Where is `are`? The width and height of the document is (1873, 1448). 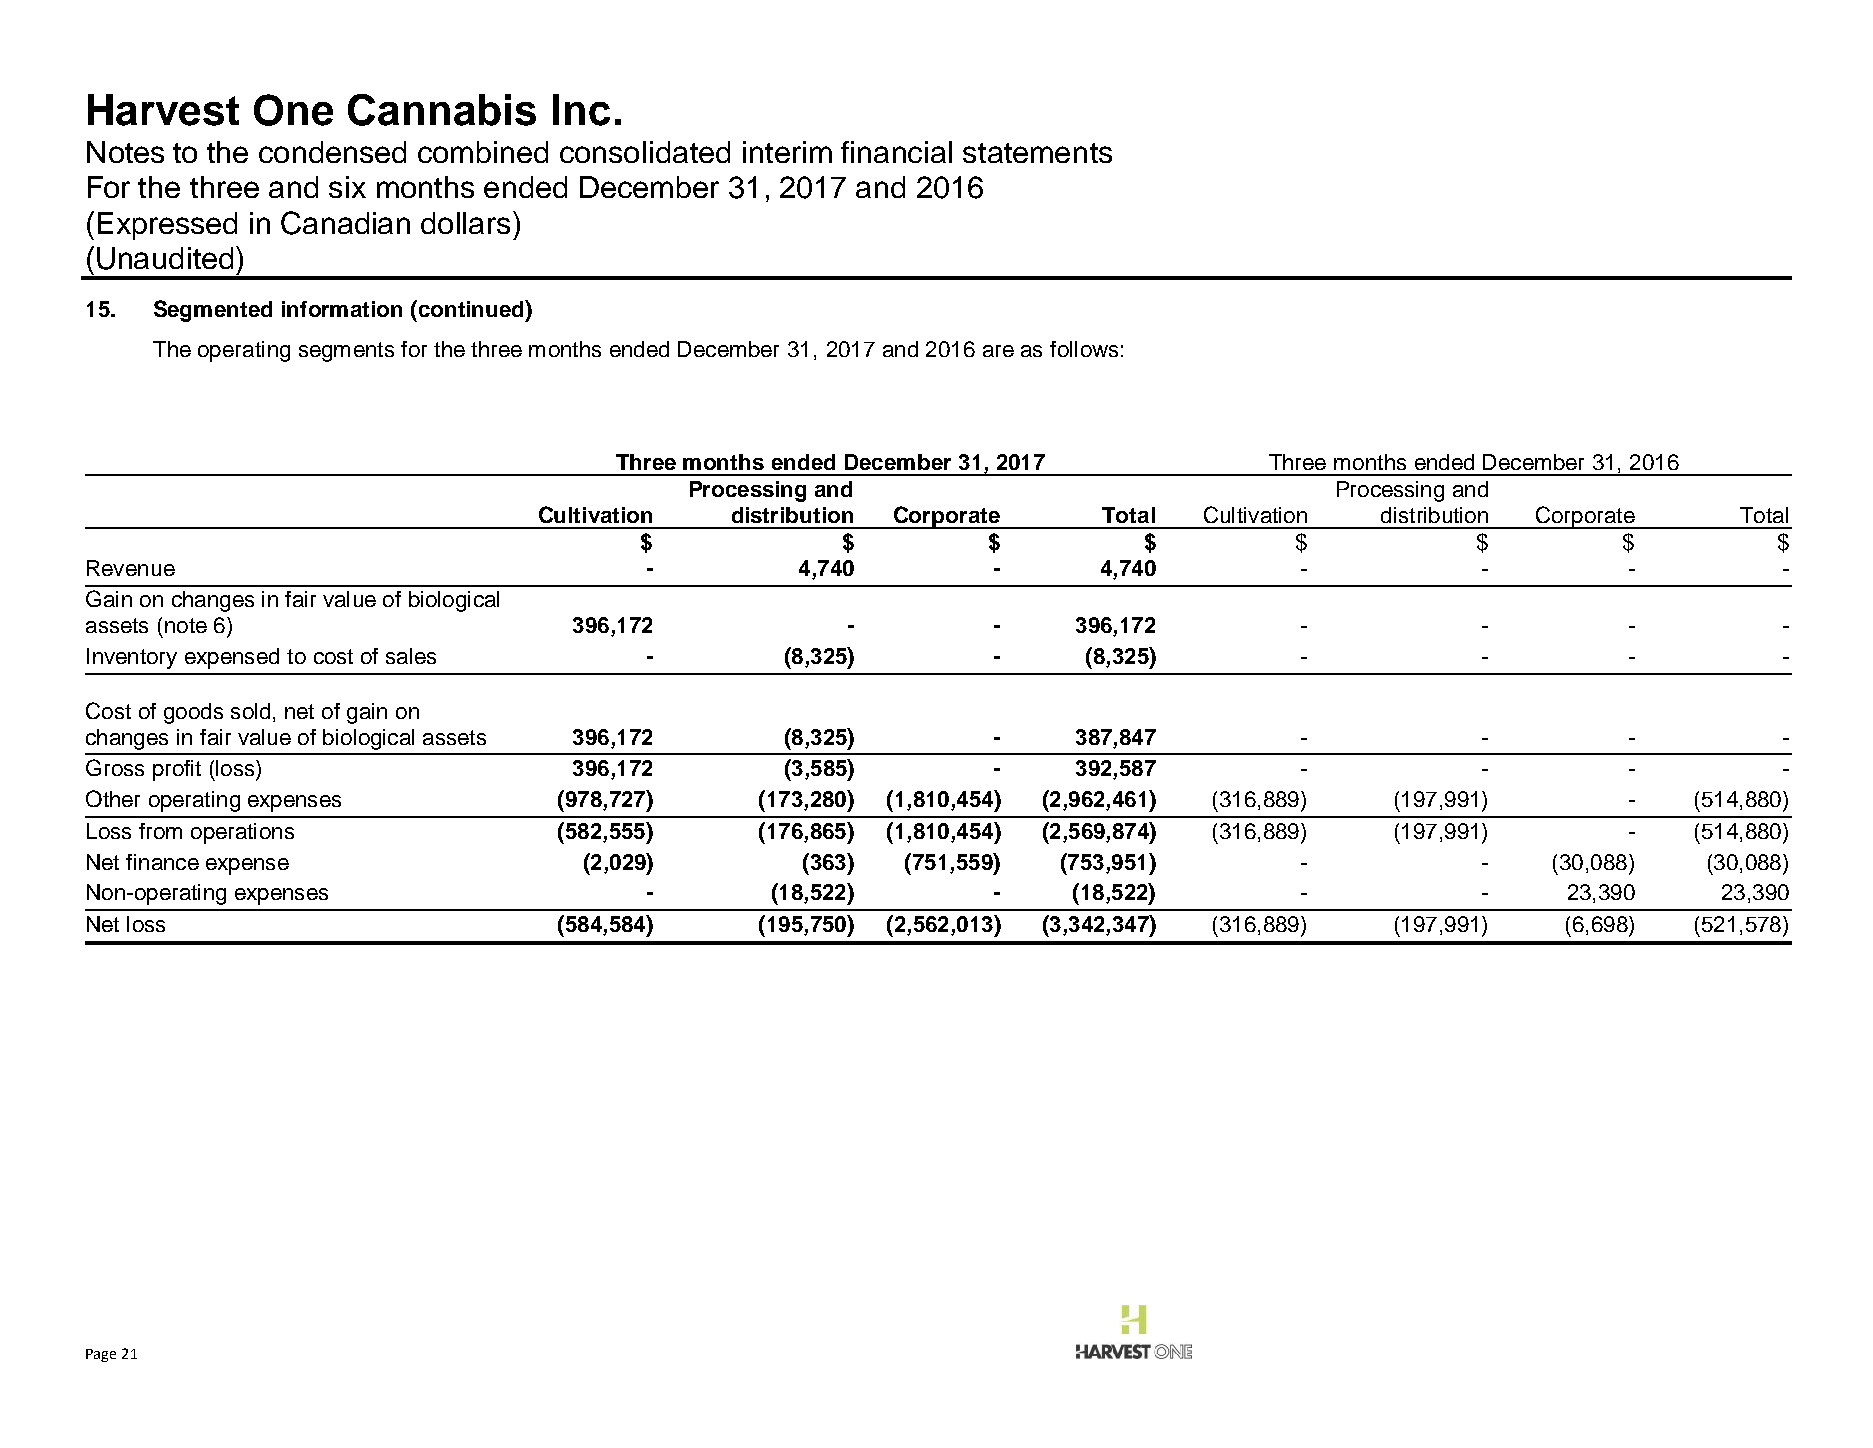
are is located at coordinates (998, 351).
